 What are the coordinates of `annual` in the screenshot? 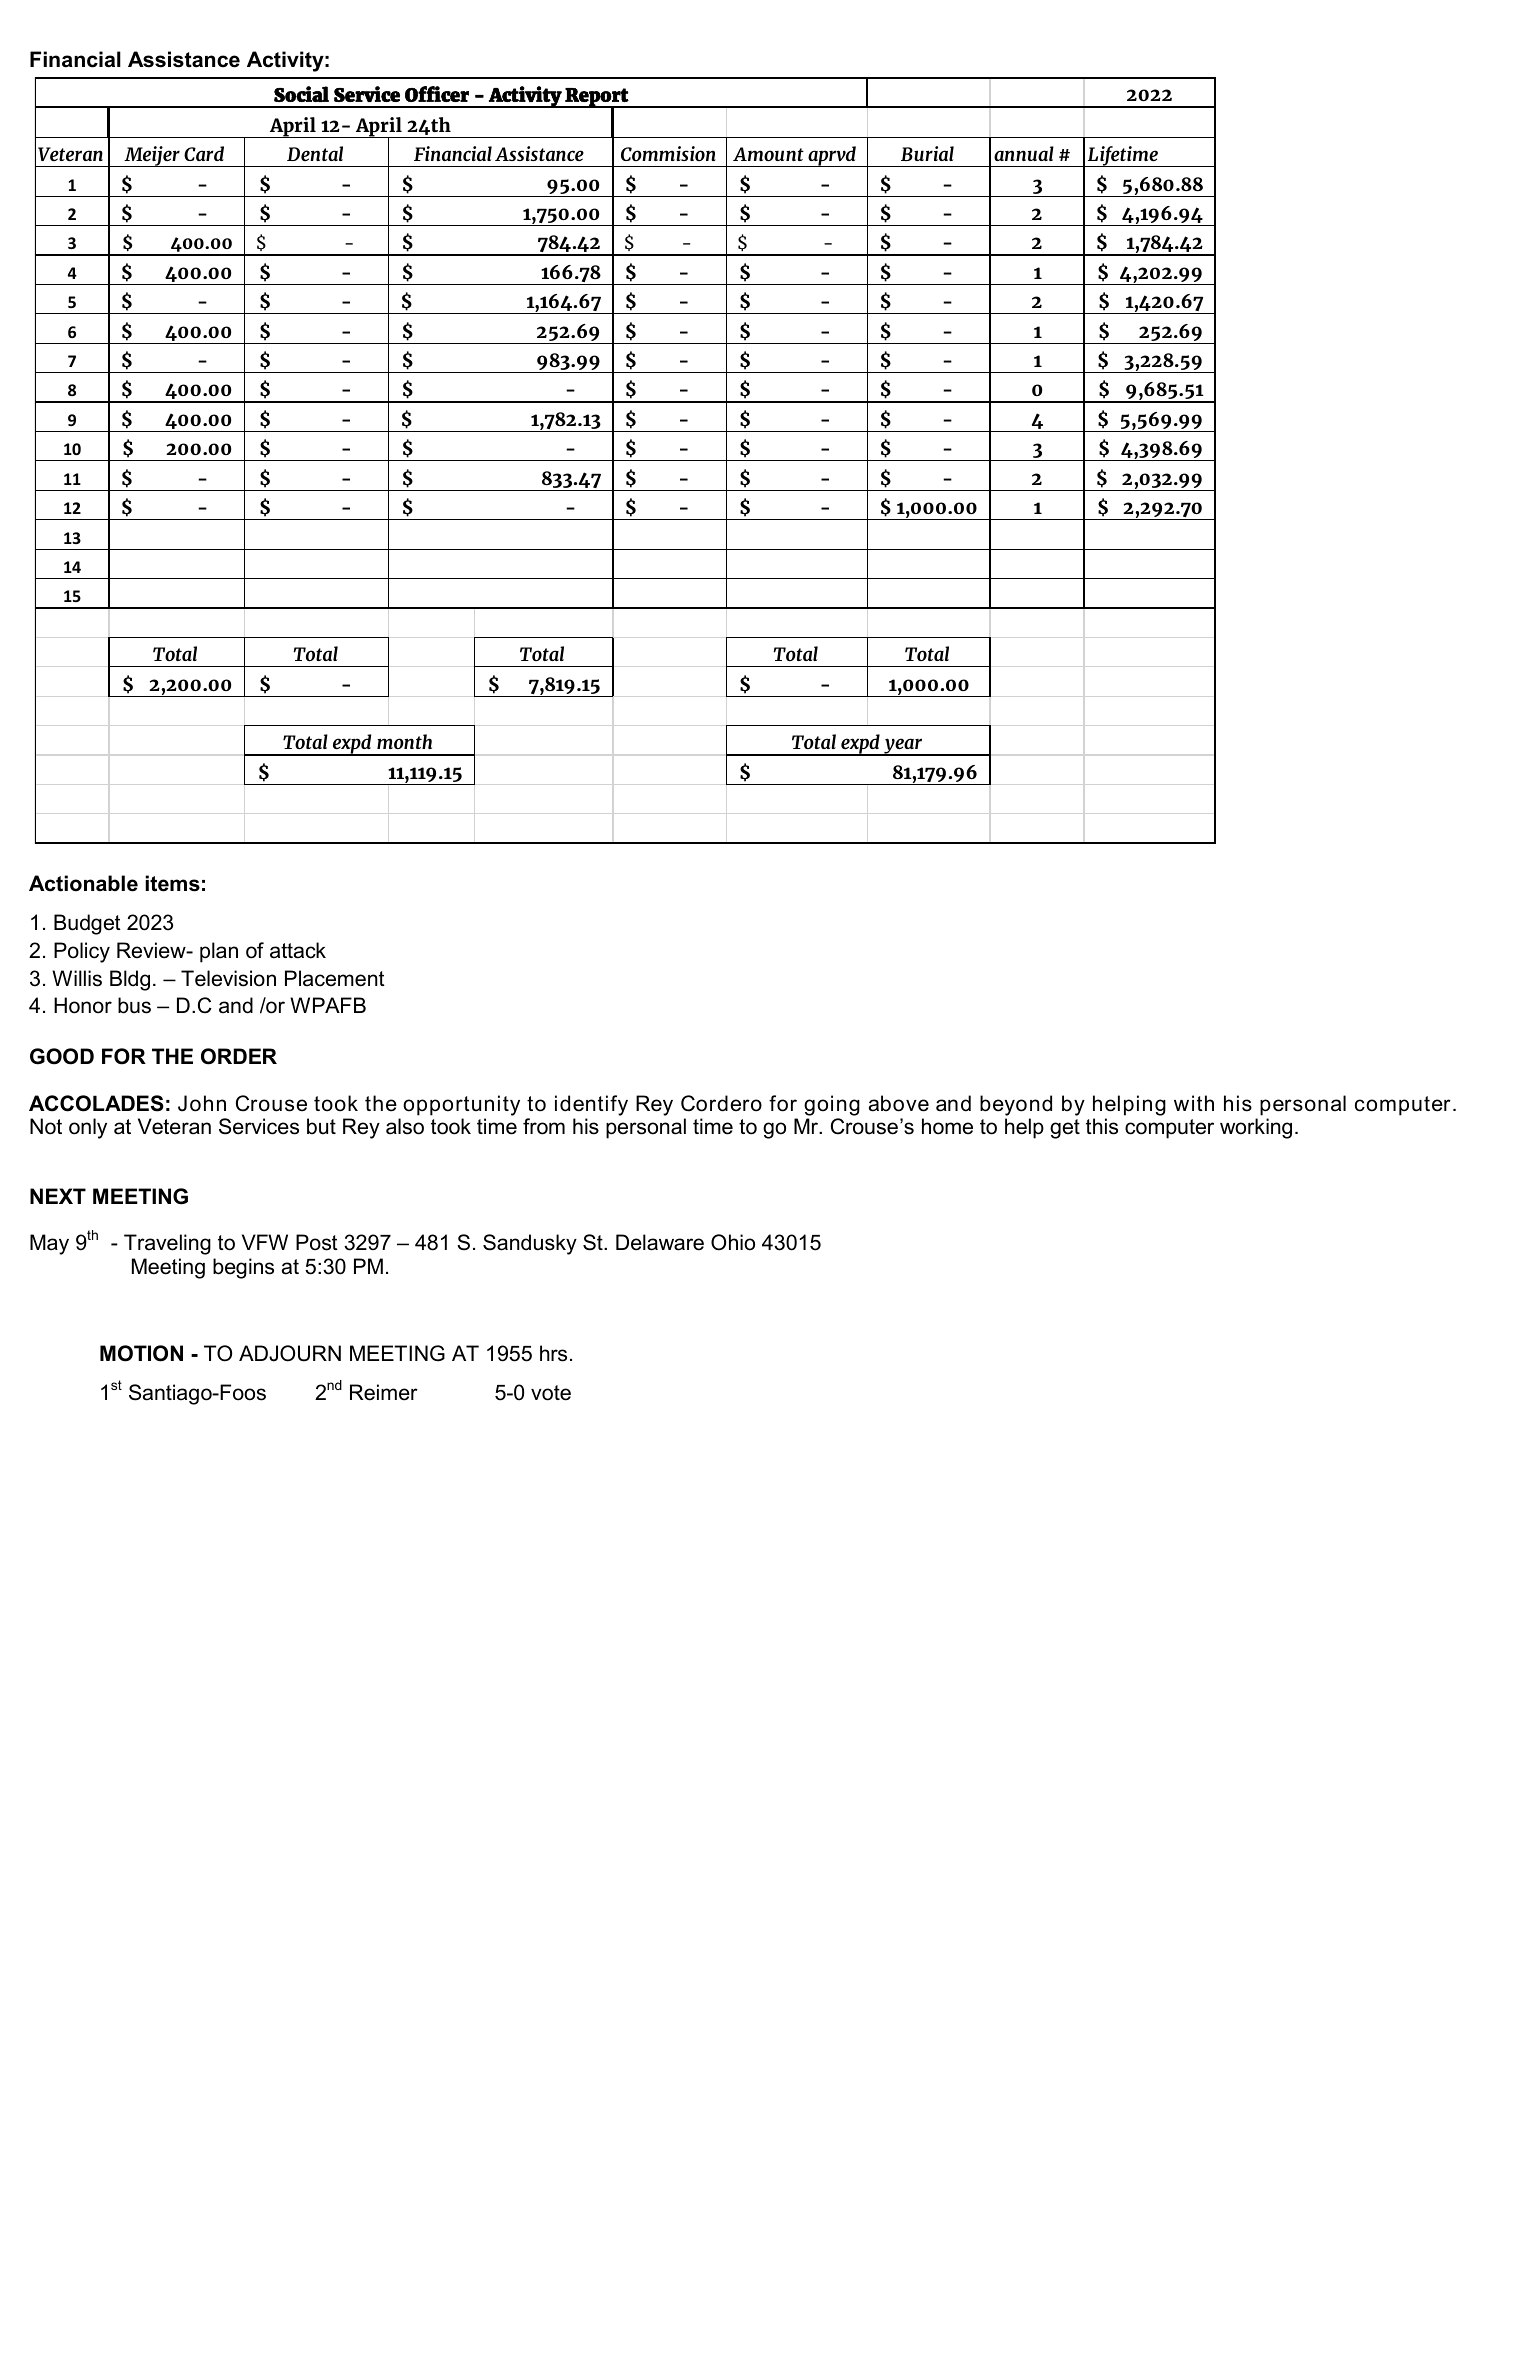 It's located at (1024, 153).
